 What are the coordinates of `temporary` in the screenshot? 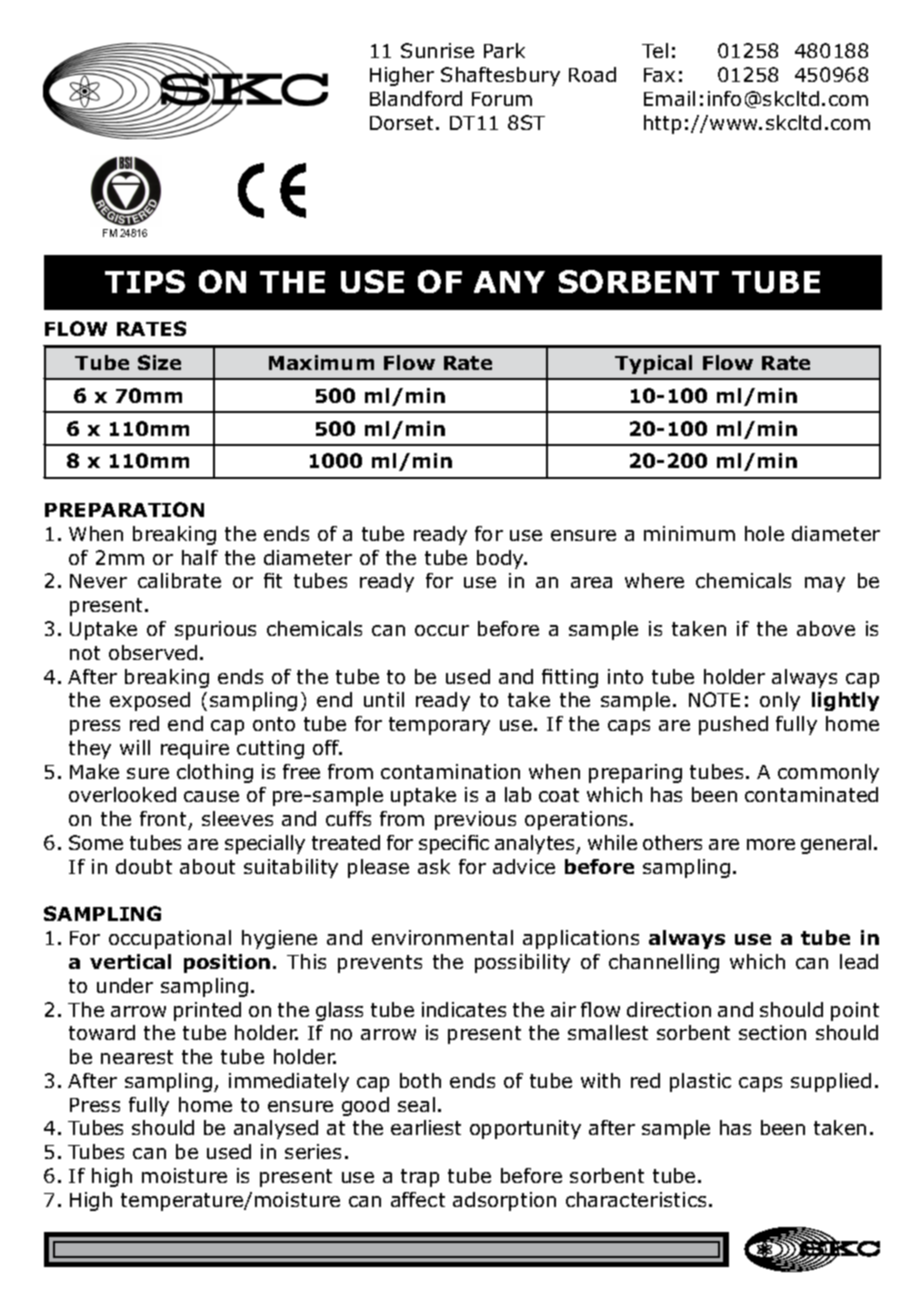 It's located at (439, 726).
